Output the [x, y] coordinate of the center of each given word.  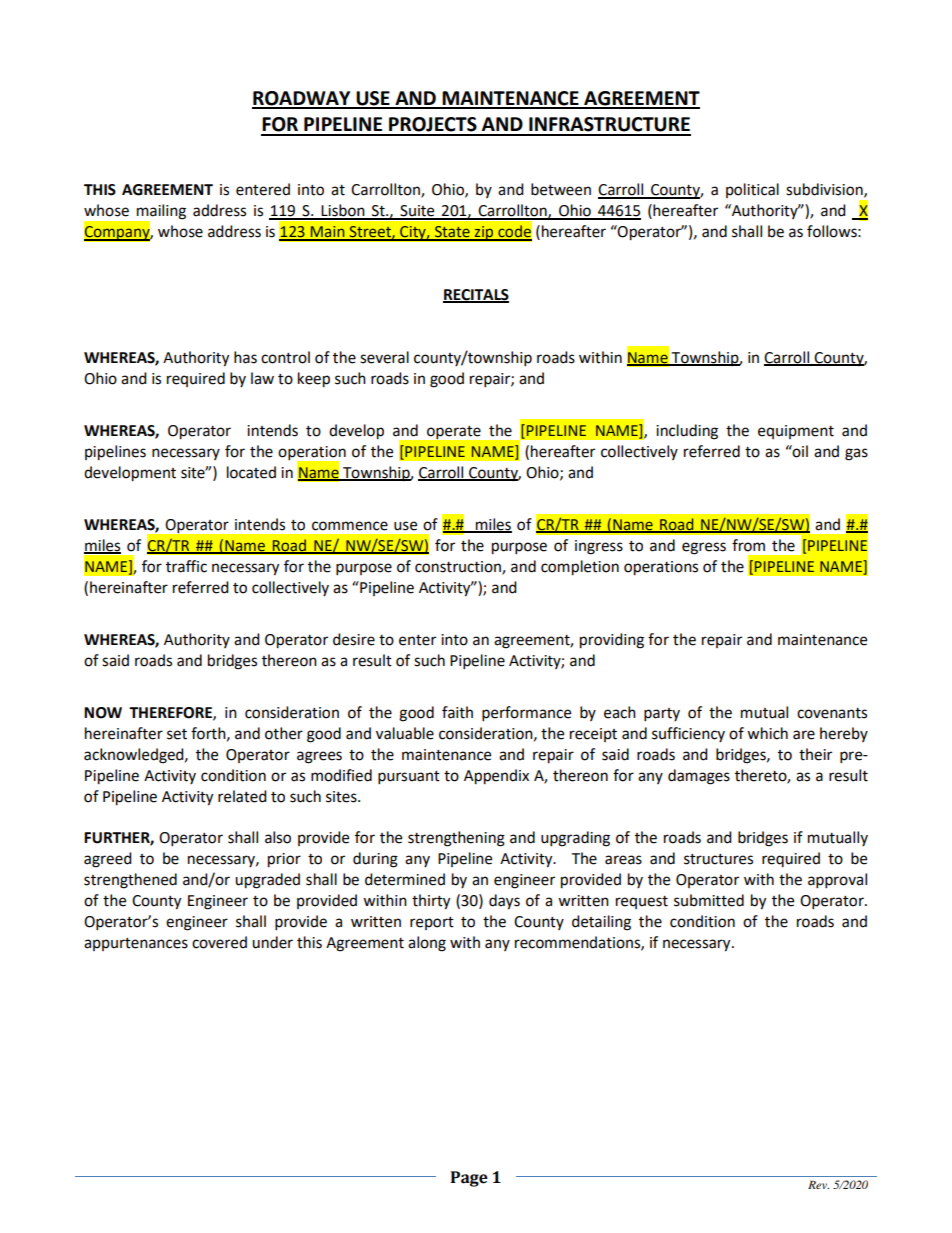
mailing [160, 213]
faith [457, 712]
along [427, 944]
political [752, 190]
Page [469, 1179]
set [177, 734]
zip [484, 233]
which [767, 733]
